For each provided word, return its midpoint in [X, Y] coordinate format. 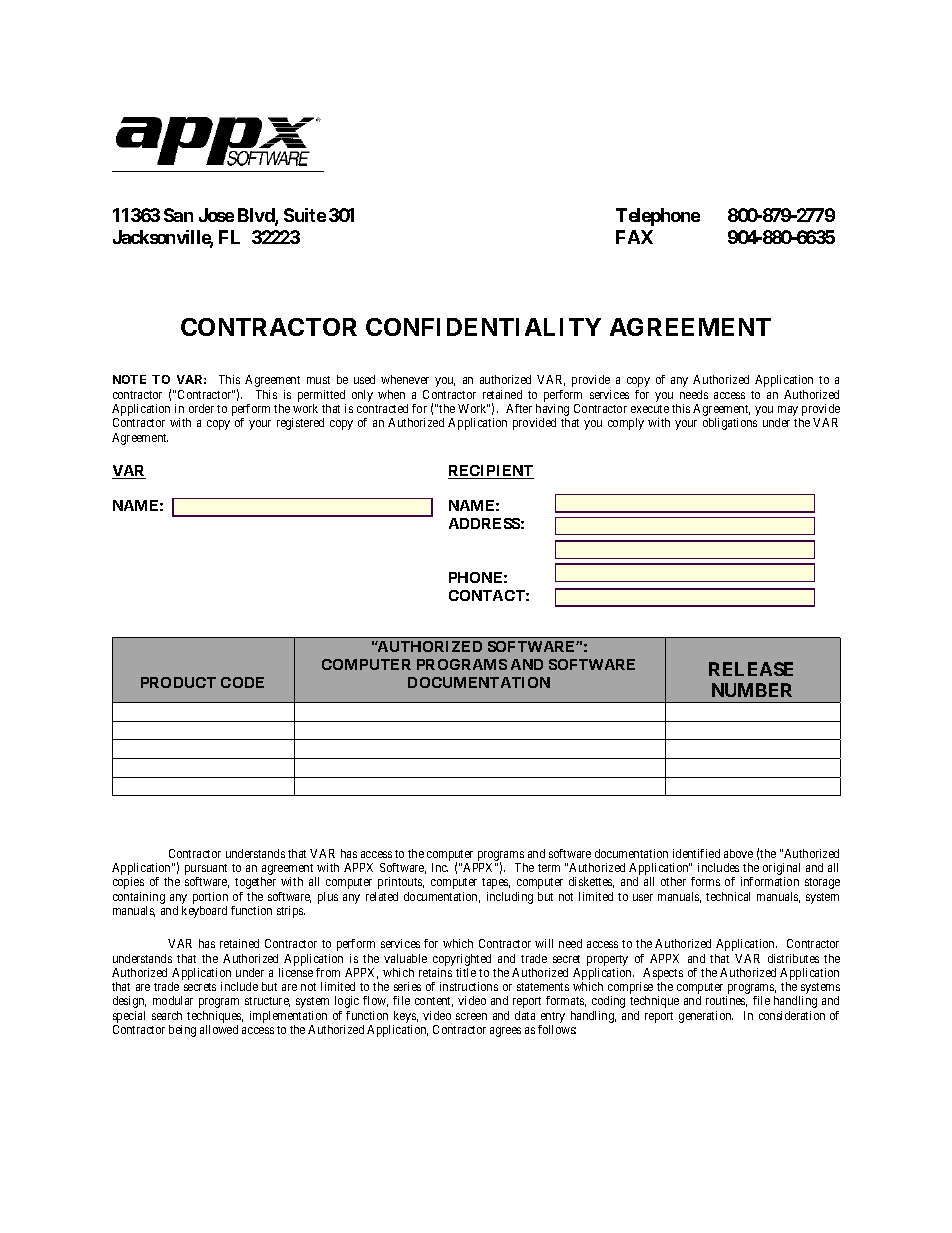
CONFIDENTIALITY [483, 327]
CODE [242, 682]
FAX [634, 237]
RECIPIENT [491, 472]
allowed [219, 1029]
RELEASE [751, 669]
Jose [216, 215]
